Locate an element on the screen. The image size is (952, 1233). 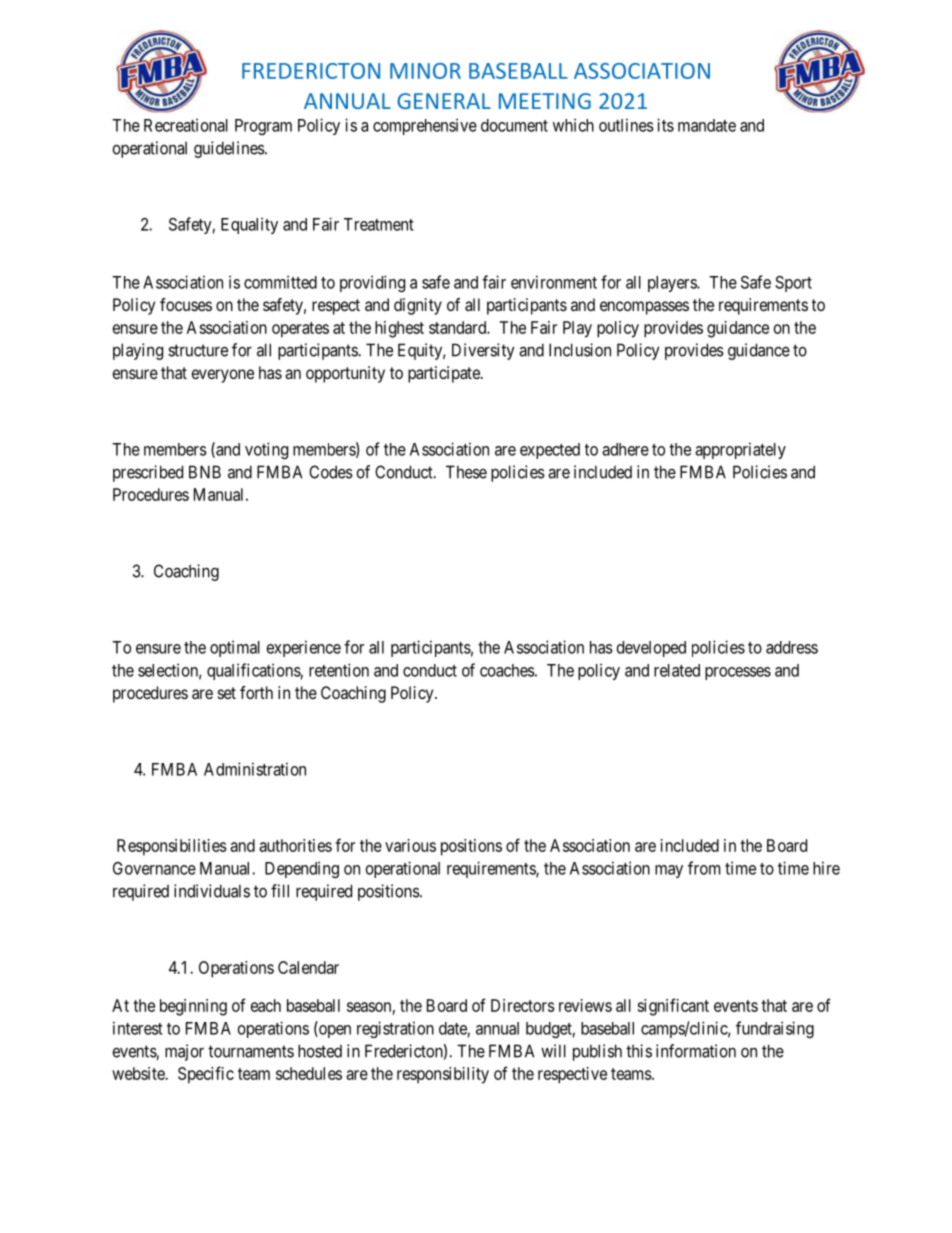
its is located at coordinates (665, 125).
